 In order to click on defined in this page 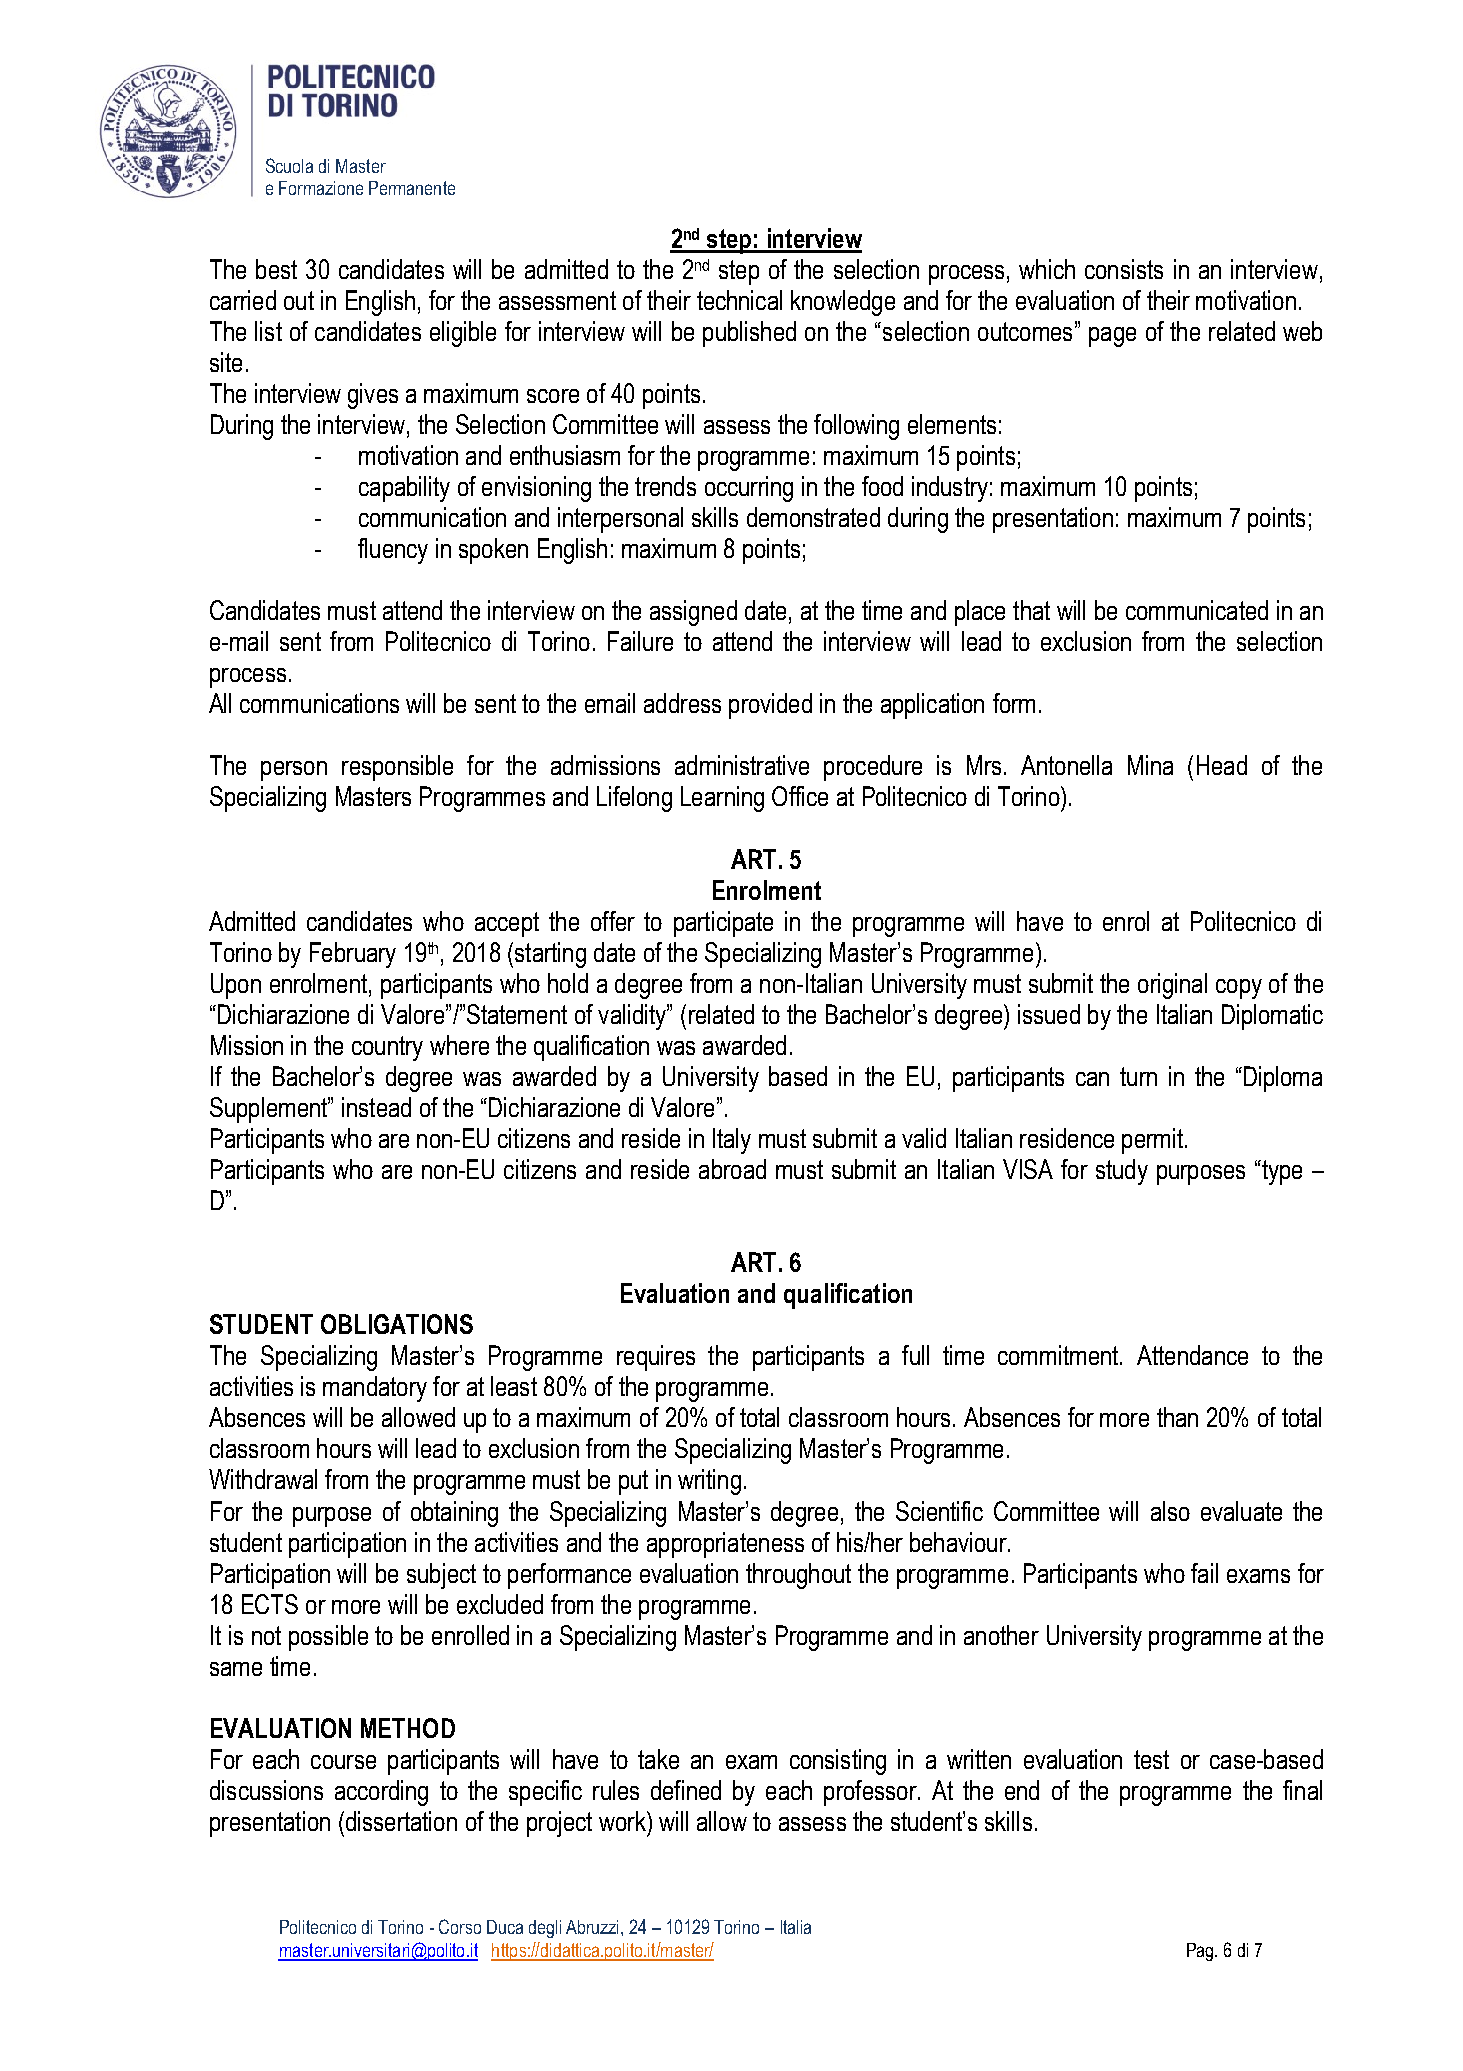, I will do `click(686, 1790)`.
